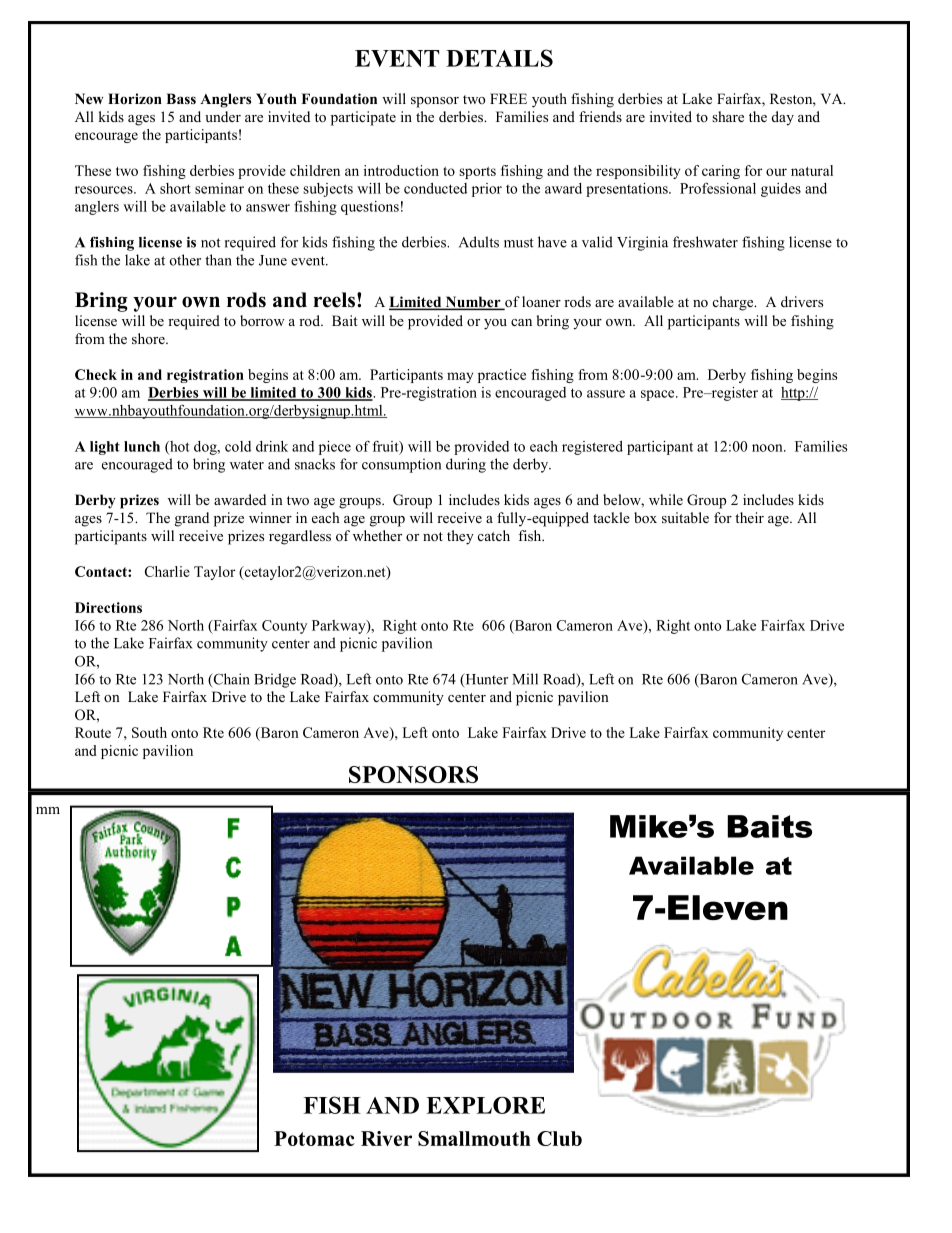  I want to click on space, so click(659, 395).
